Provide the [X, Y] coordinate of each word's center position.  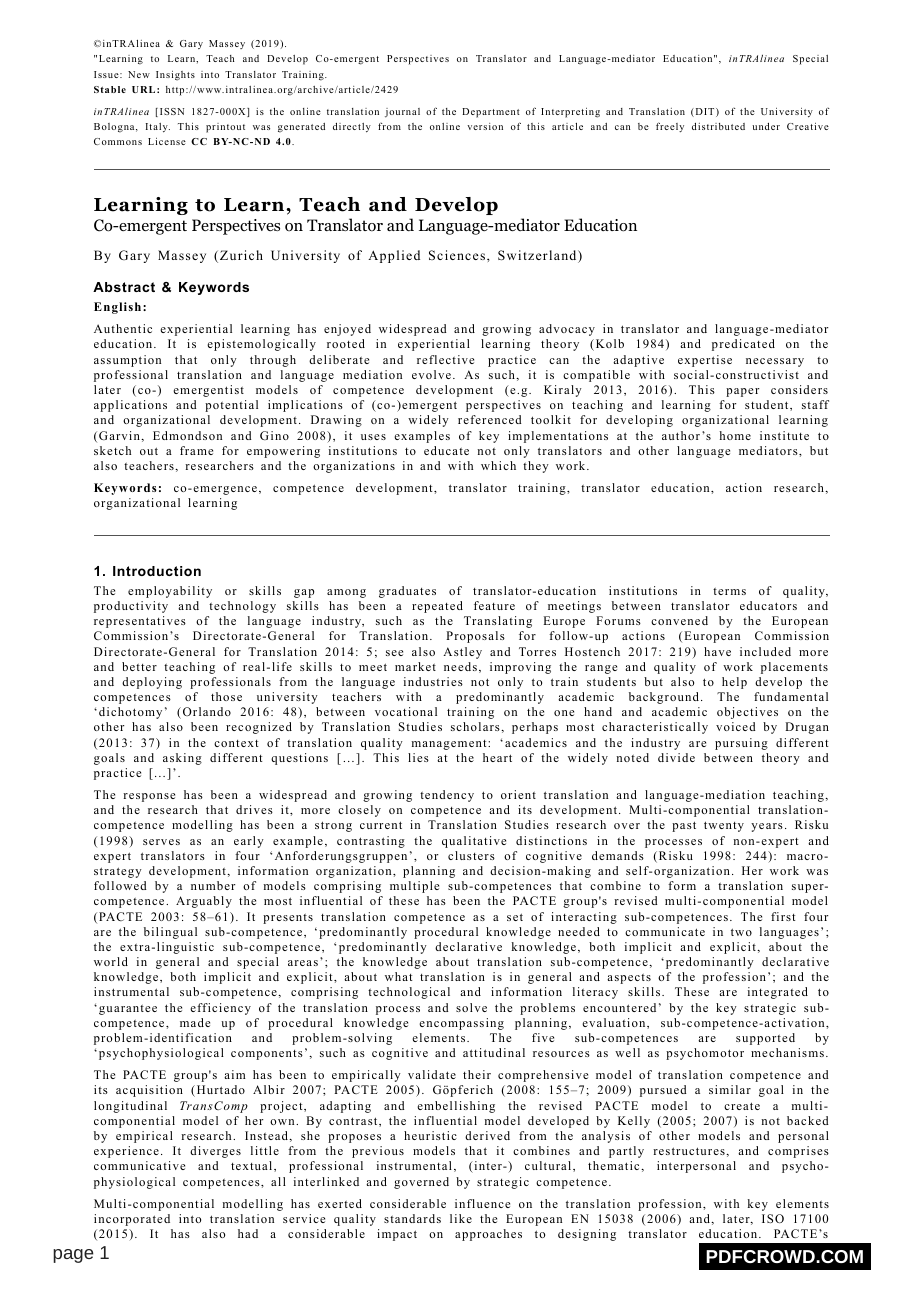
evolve [431, 374]
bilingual [170, 933]
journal [402, 113]
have [717, 651]
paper [742, 392]
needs [460, 666]
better [139, 666]
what [398, 976]
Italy [158, 128]
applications [130, 406]
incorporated [132, 1220]
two [741, 932]
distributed [718, 126]
